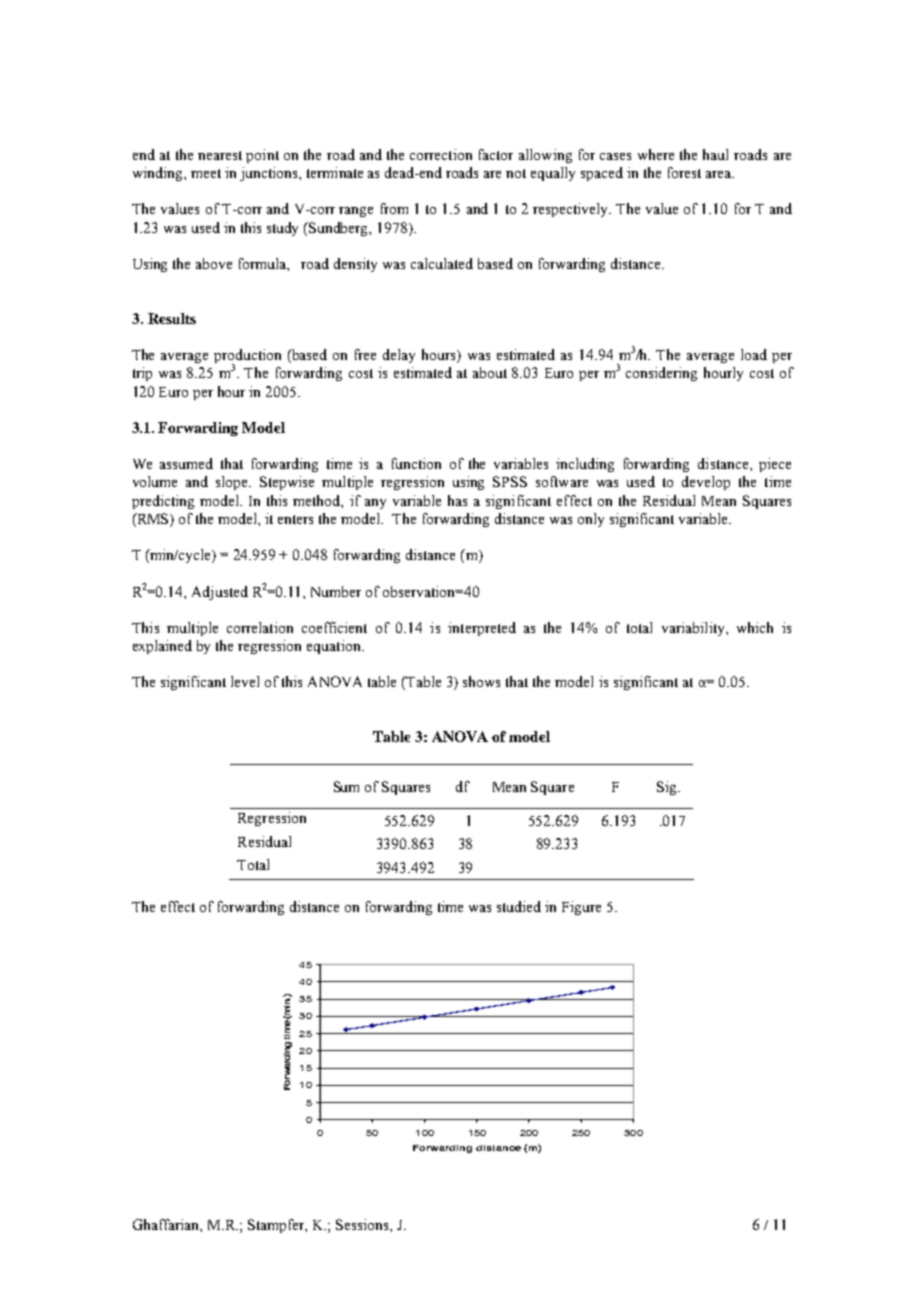 This image has width=924, height=1308. What do you see at coordinates (684, 172) in the image?
I see `forest` at bounding box center [684, 172].
